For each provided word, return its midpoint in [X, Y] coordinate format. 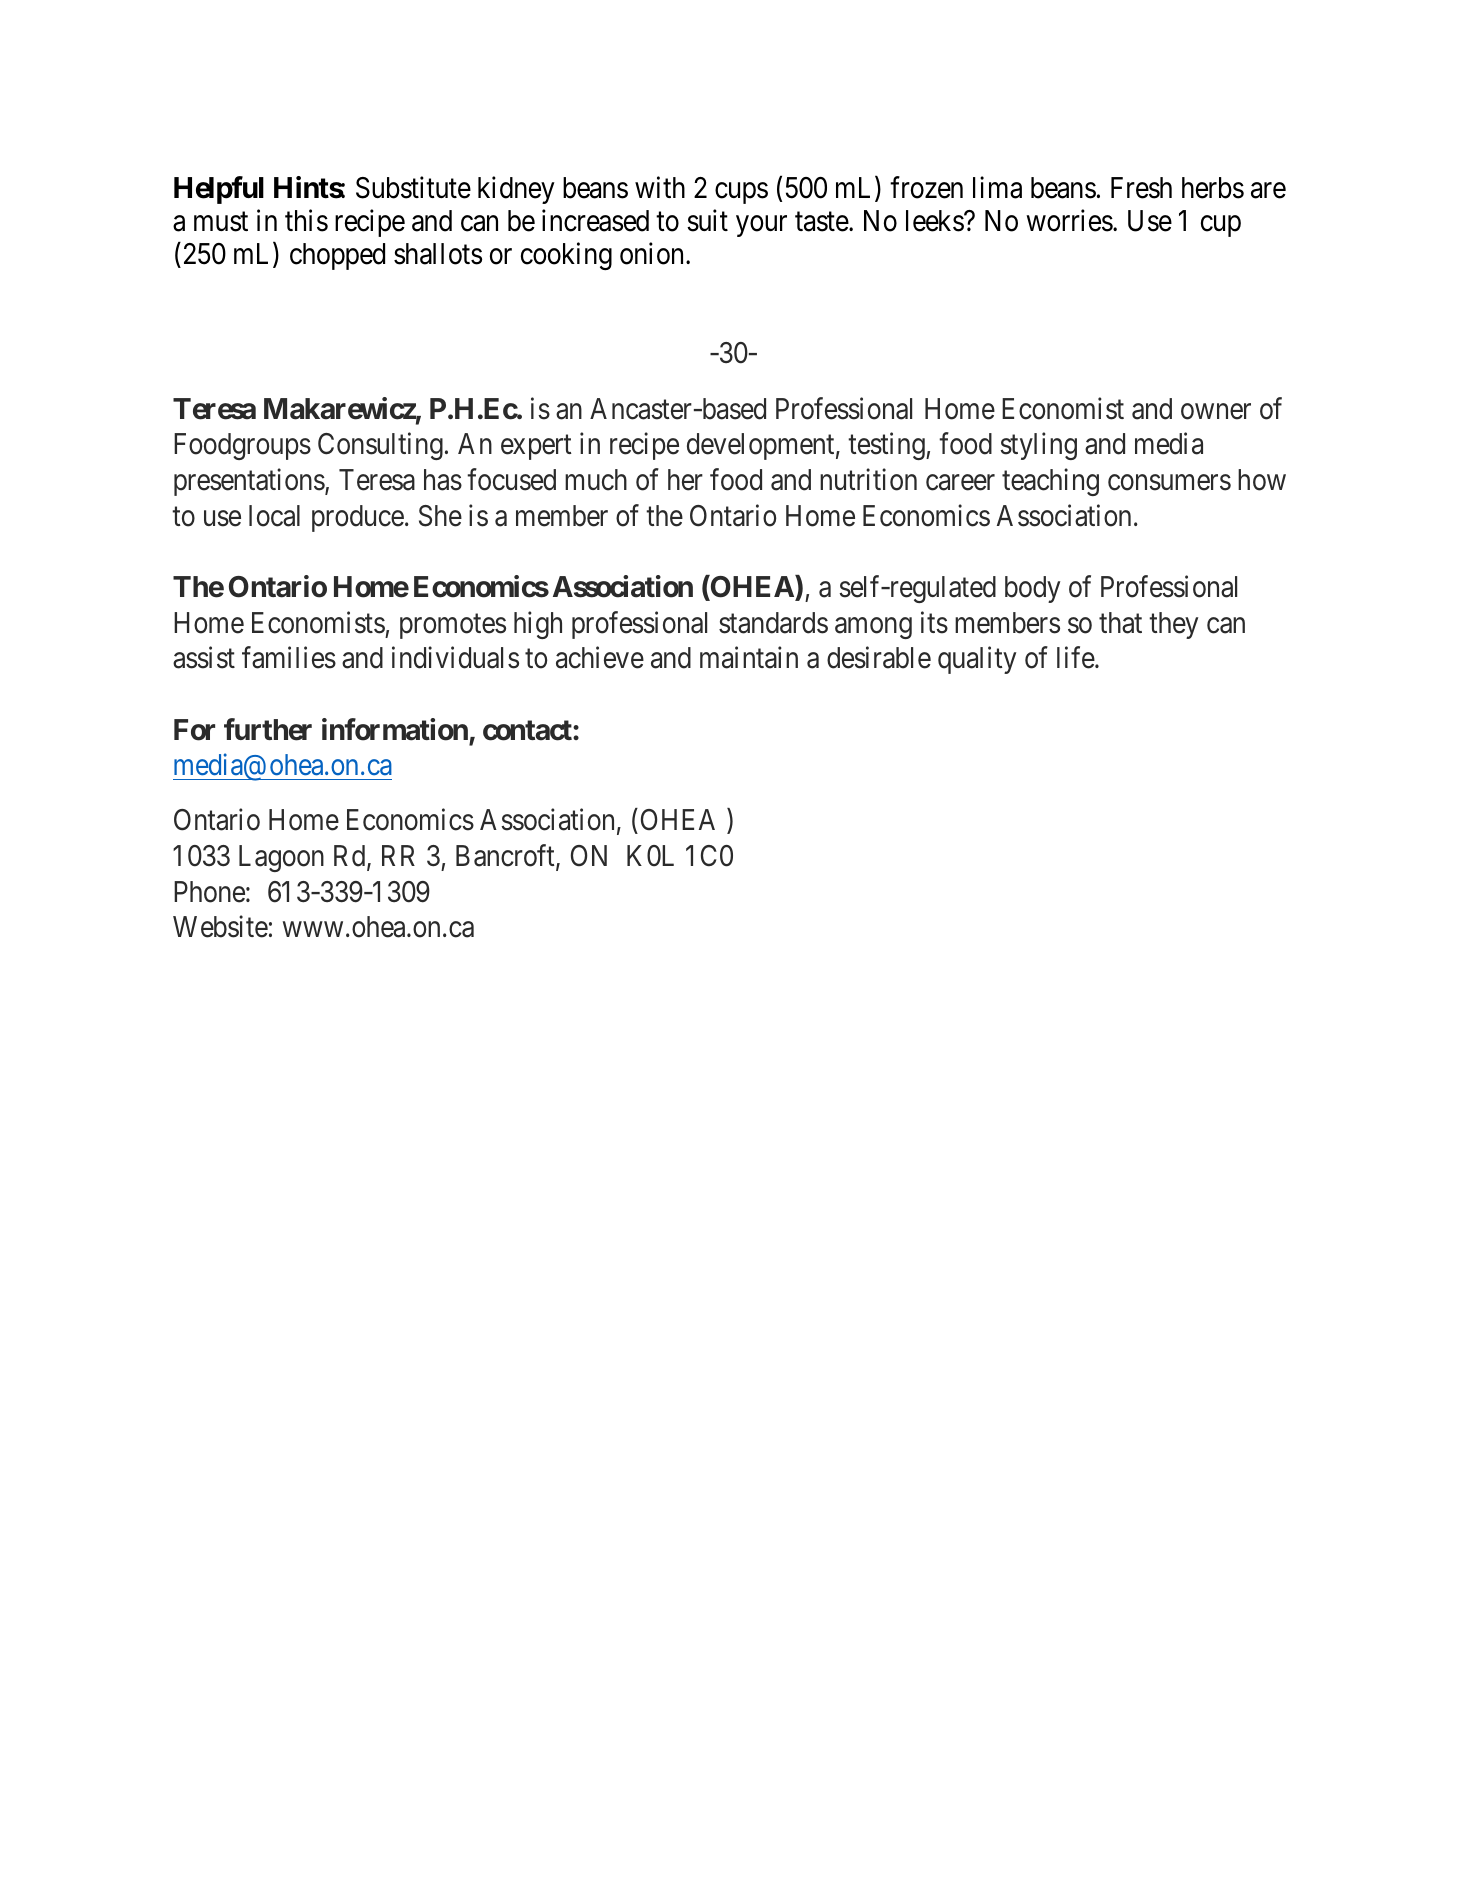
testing [887, 446]
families [289, 658]
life [1076, 658]
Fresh [1141, 188]
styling [1038, 446]
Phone [209, 892]
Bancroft [506, 857]
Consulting [380, 446]
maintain [749, 658]
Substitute [413, 187]
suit [707, 220]
